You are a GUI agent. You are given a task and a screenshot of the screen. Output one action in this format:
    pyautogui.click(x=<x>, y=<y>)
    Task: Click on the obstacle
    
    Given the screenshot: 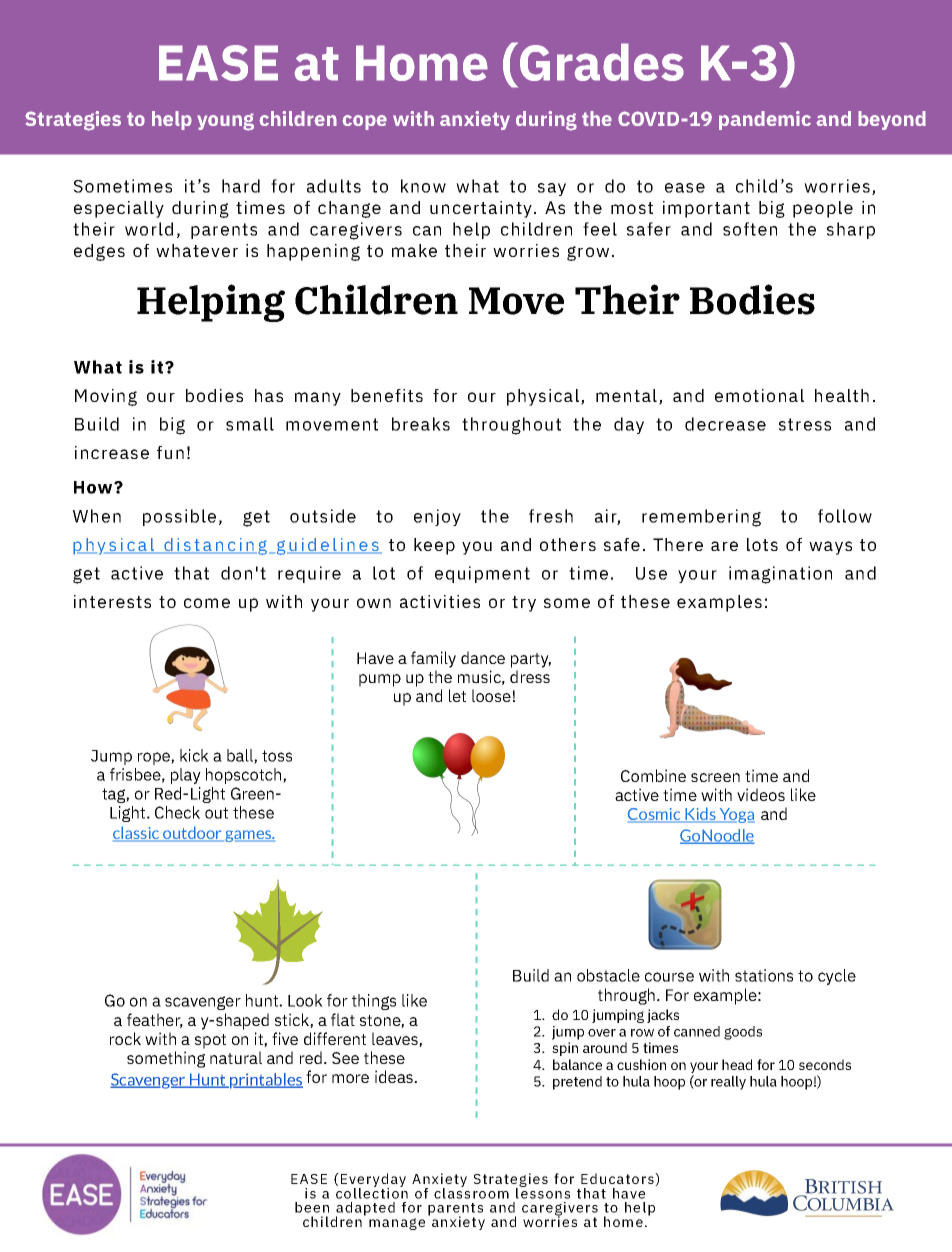 What is the action you would take?
    pyautogui.click(x=608, y=975)
